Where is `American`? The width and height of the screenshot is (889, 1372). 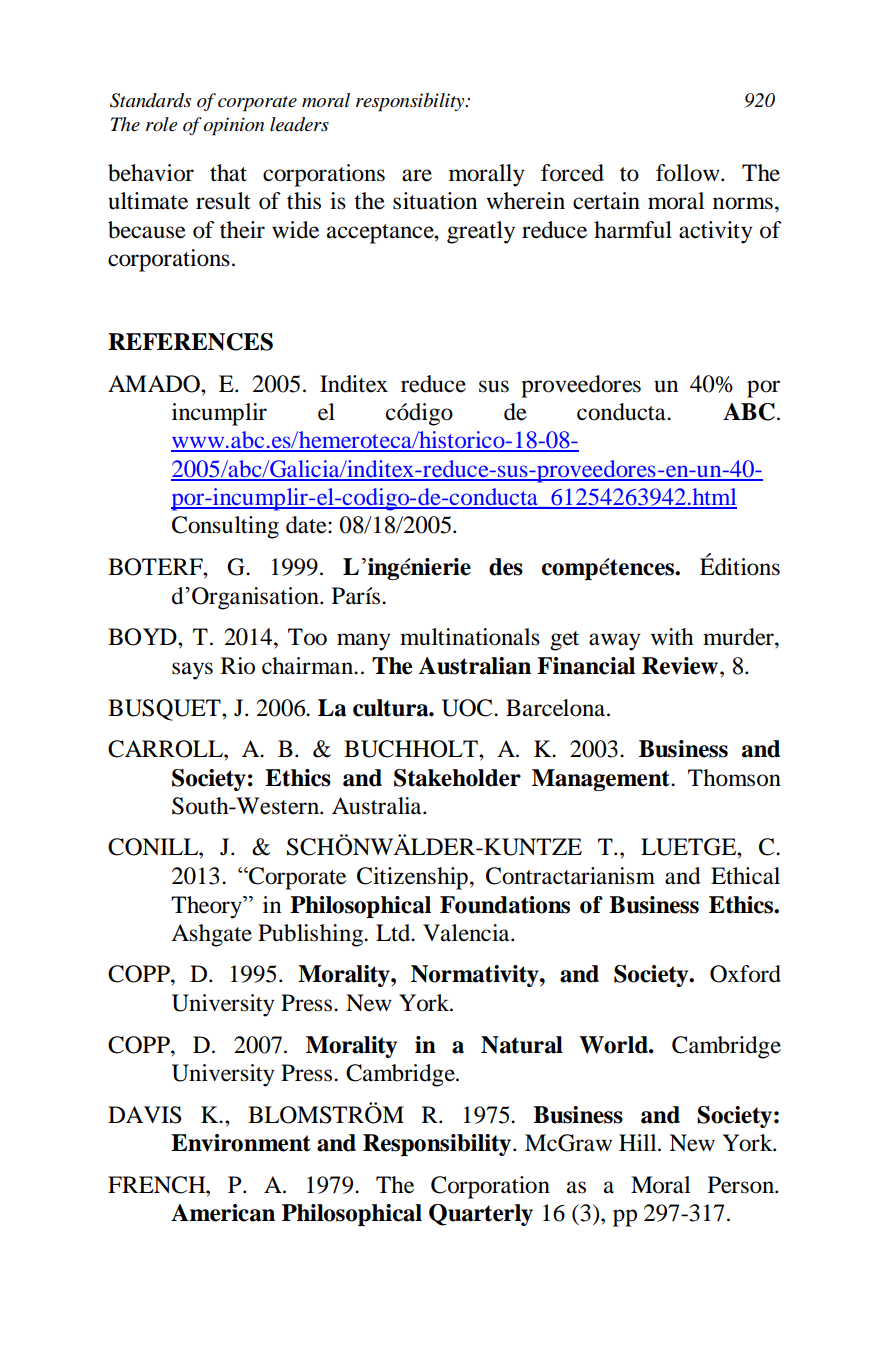 American is located at coordinates (223, 1213).
